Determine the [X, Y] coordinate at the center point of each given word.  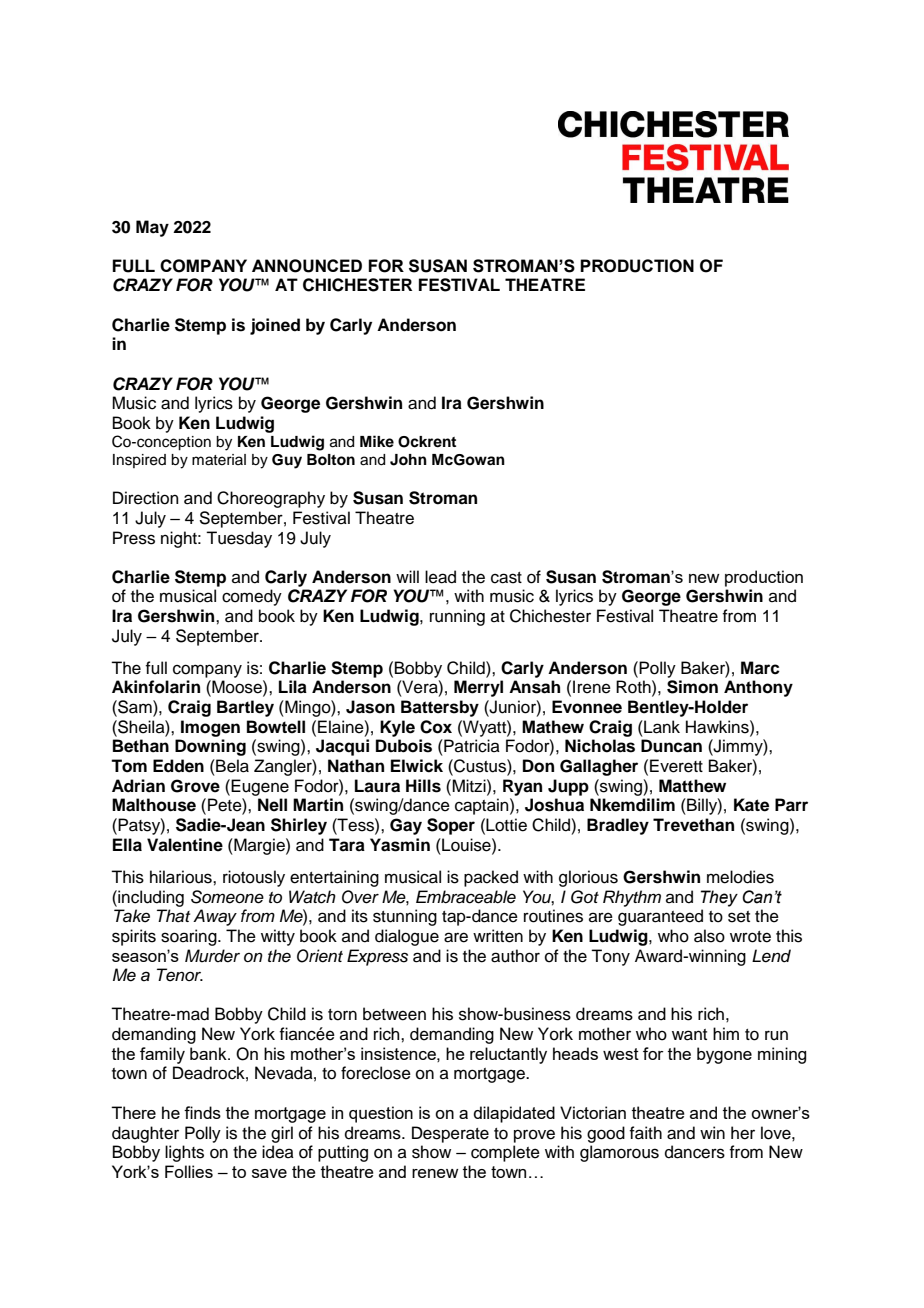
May [152, 228]
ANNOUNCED [307, 266]
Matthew [692, 786]
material [219, 460]
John [408, 460]
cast [506, 578]
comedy [252, 597]
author [515, 956]
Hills [423, 786]
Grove [195, 786]
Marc [760, 668]
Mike [377, 441]
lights [184, 1153]
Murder [212, 956]
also [709, 936]
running [457, 617]
